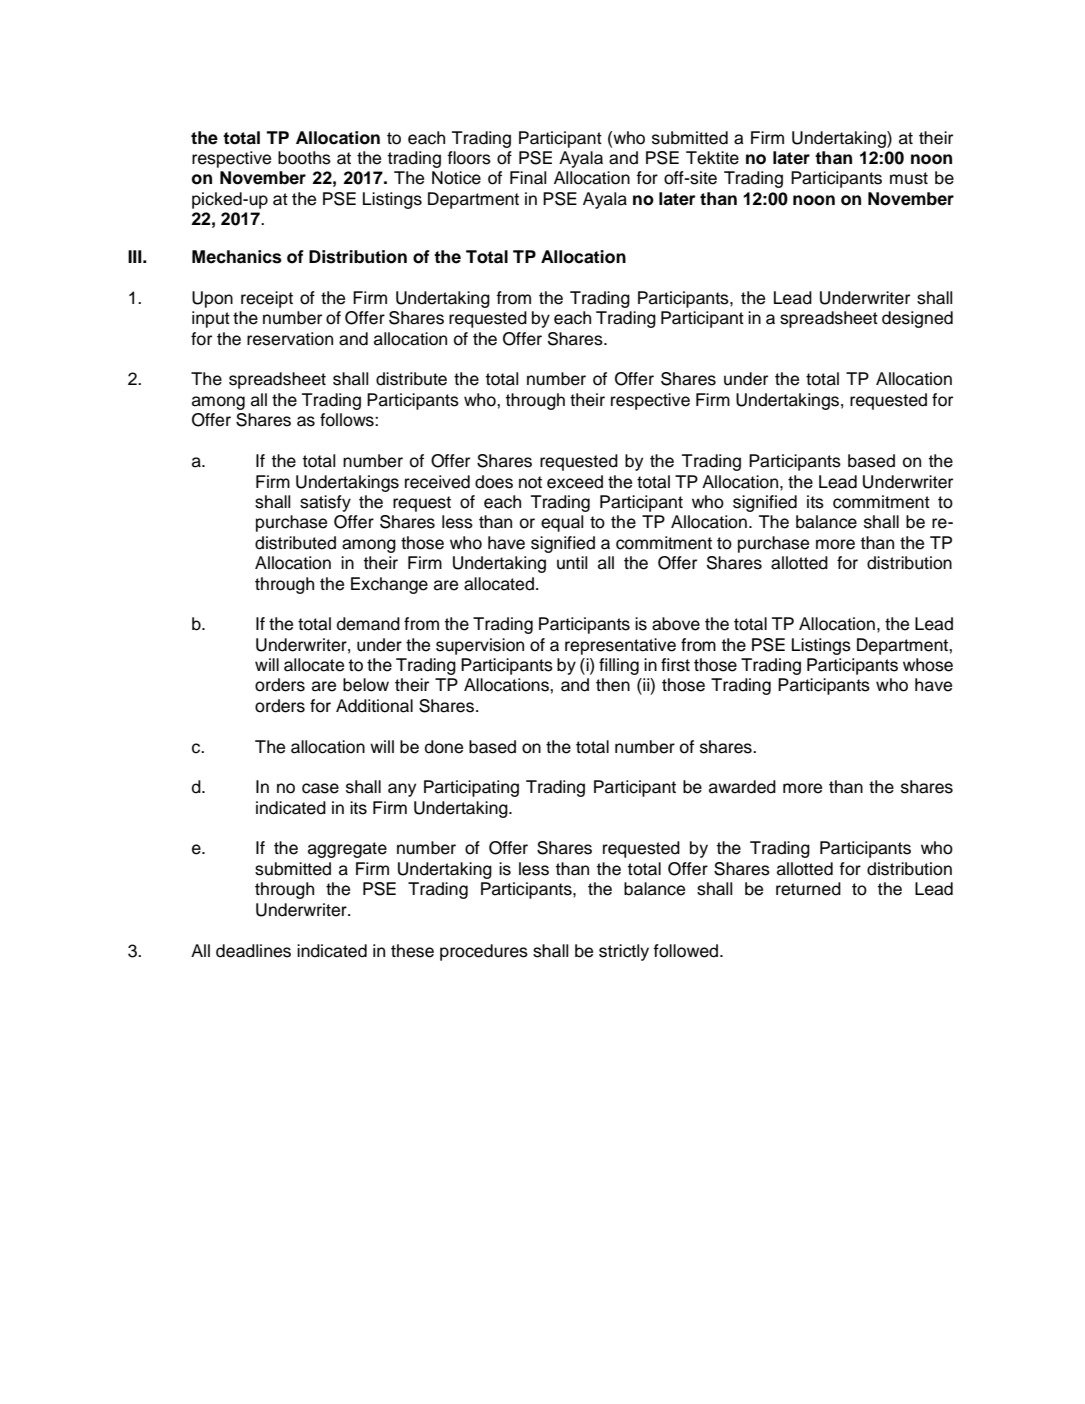  Describe the element at coordinates (624, 952) in the screenshot. I see `strictly` at that location.
